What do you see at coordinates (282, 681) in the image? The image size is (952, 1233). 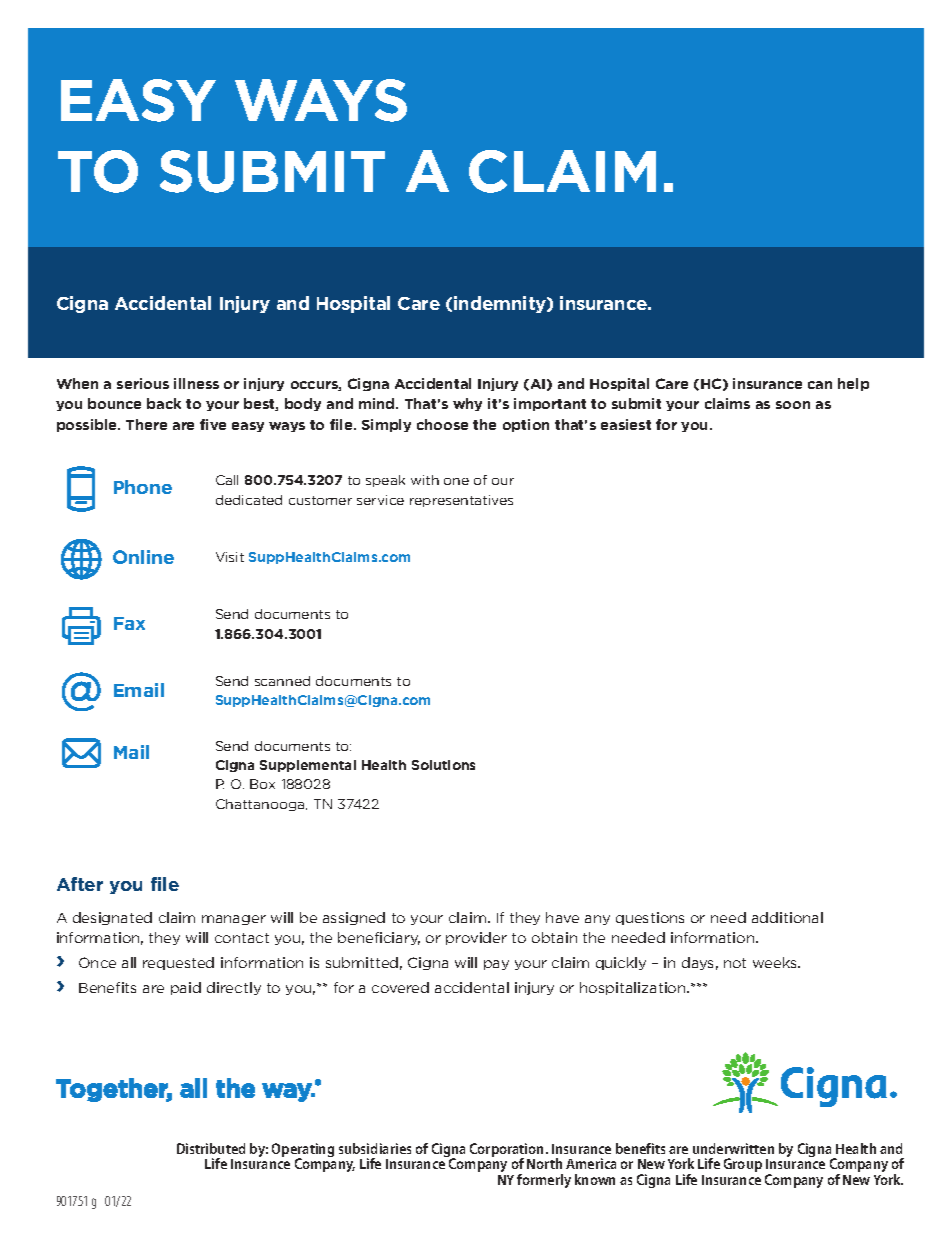 I see `scanned` at bounding box center [282, 681].
